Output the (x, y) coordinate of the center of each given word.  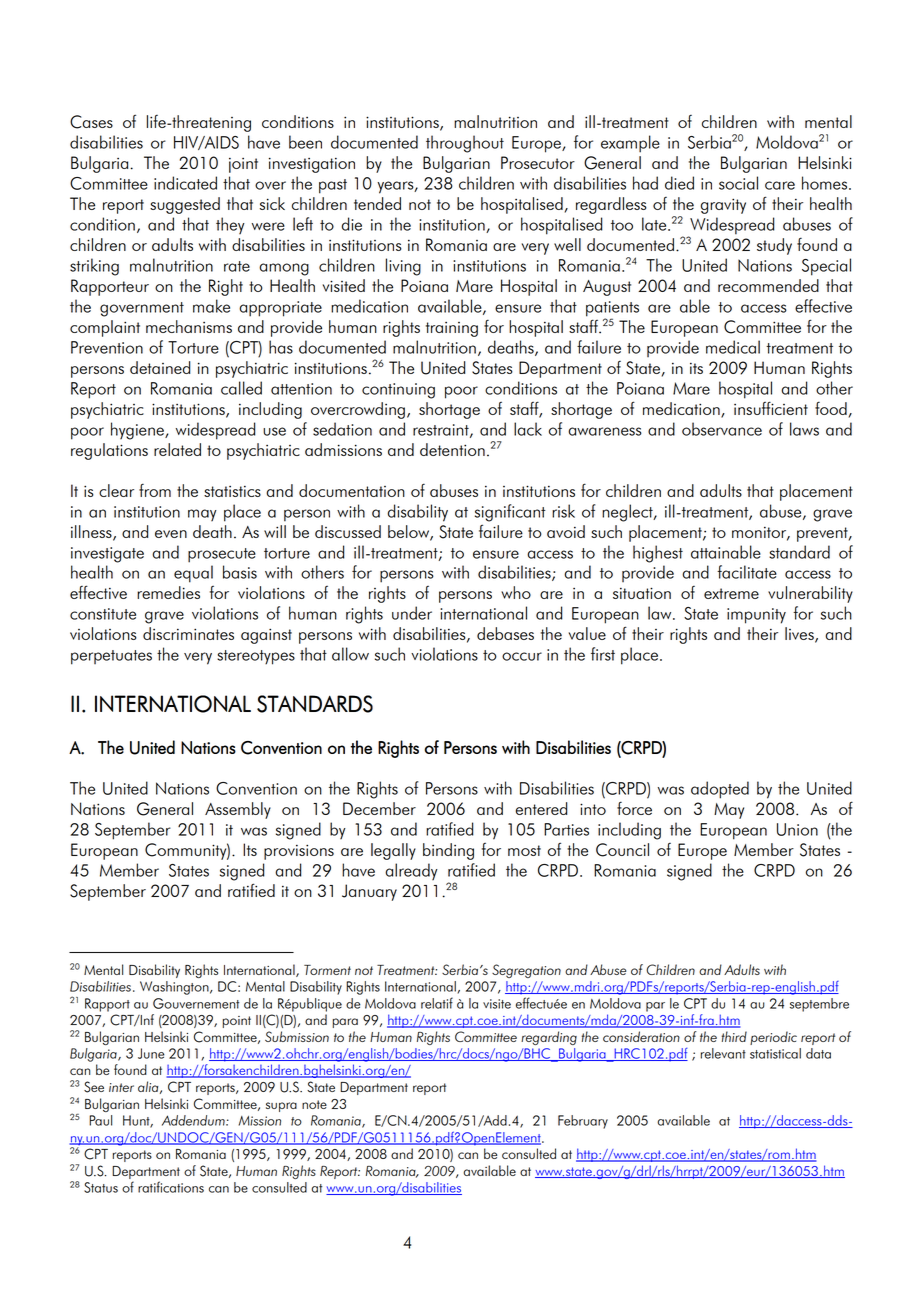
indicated (185, 183)
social (738, 183)
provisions (299, 852)
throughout (465, 144)
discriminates (188, 633)
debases (505, 633)
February (583, 1122)
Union (797, 829)
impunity (756, 616)
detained (160, 367)
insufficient (771, 408)
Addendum (194, 1120)
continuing (398, 391)
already (411, 871)
